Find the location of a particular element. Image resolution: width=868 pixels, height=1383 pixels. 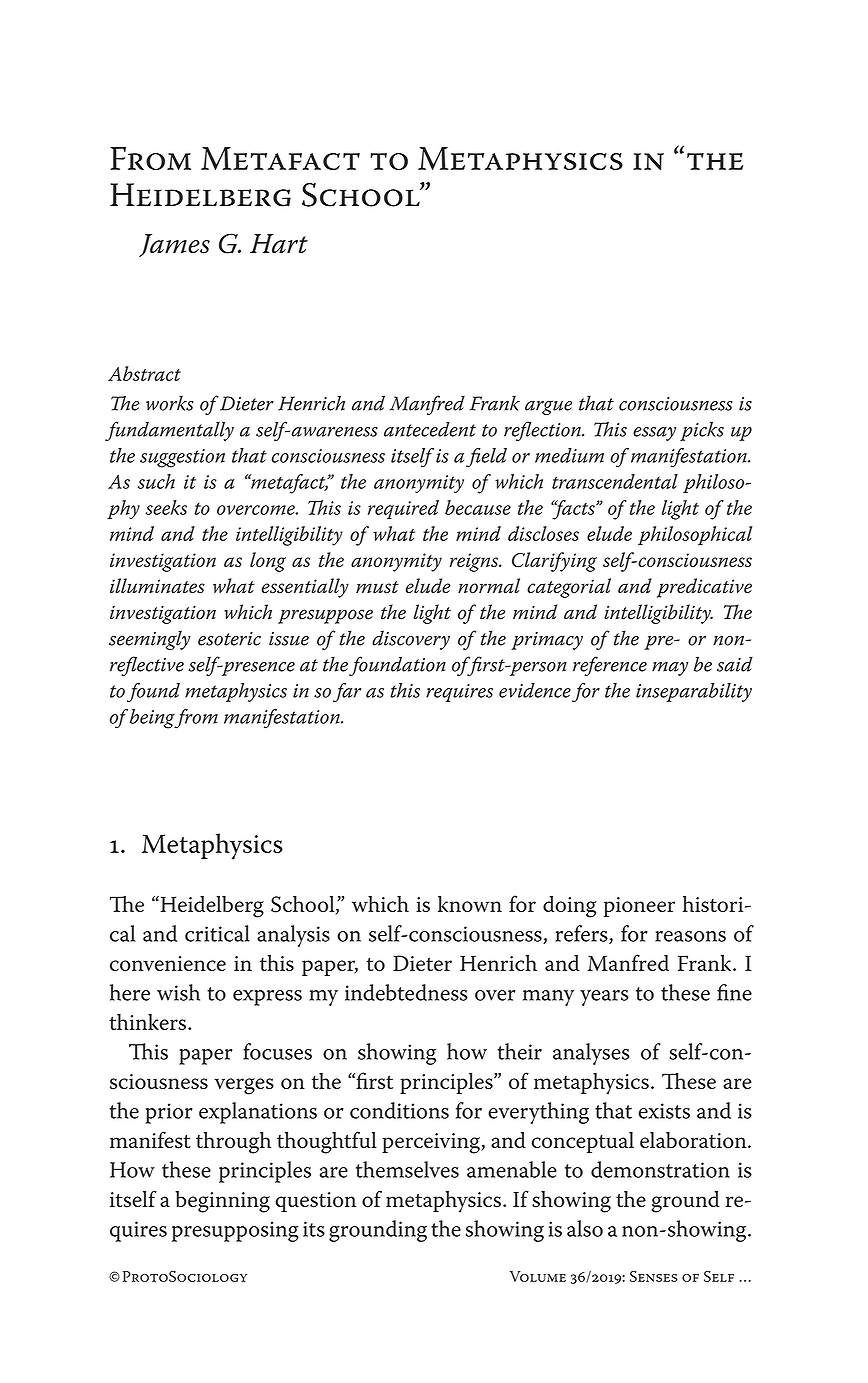

transcendental is located at coordinates (615, 481).
